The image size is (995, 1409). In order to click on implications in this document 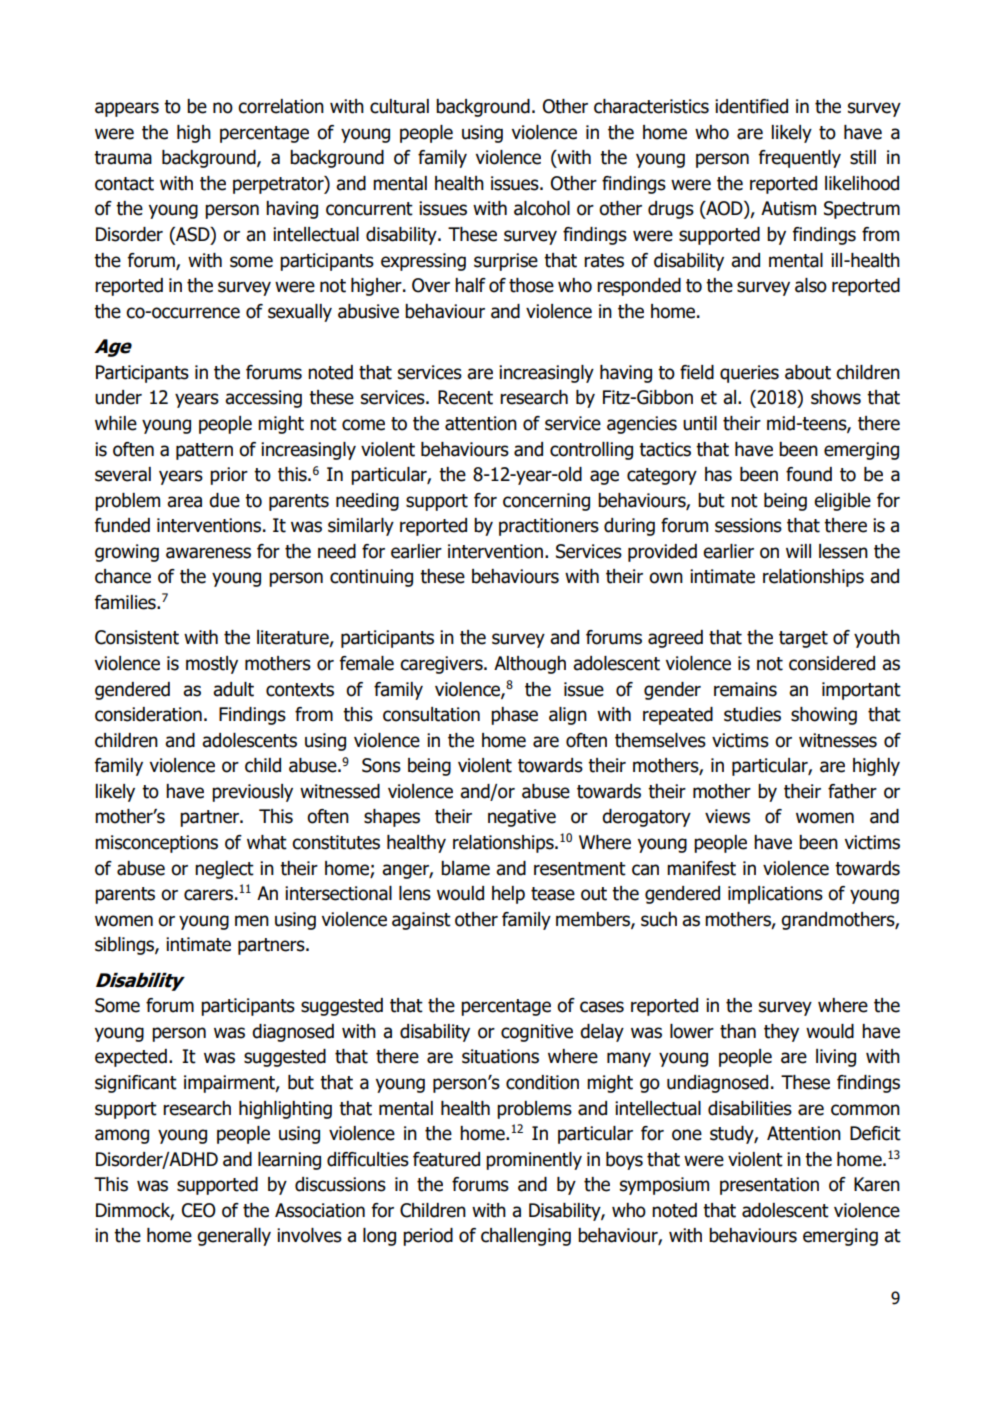, I will do `click(775, 895)`.
